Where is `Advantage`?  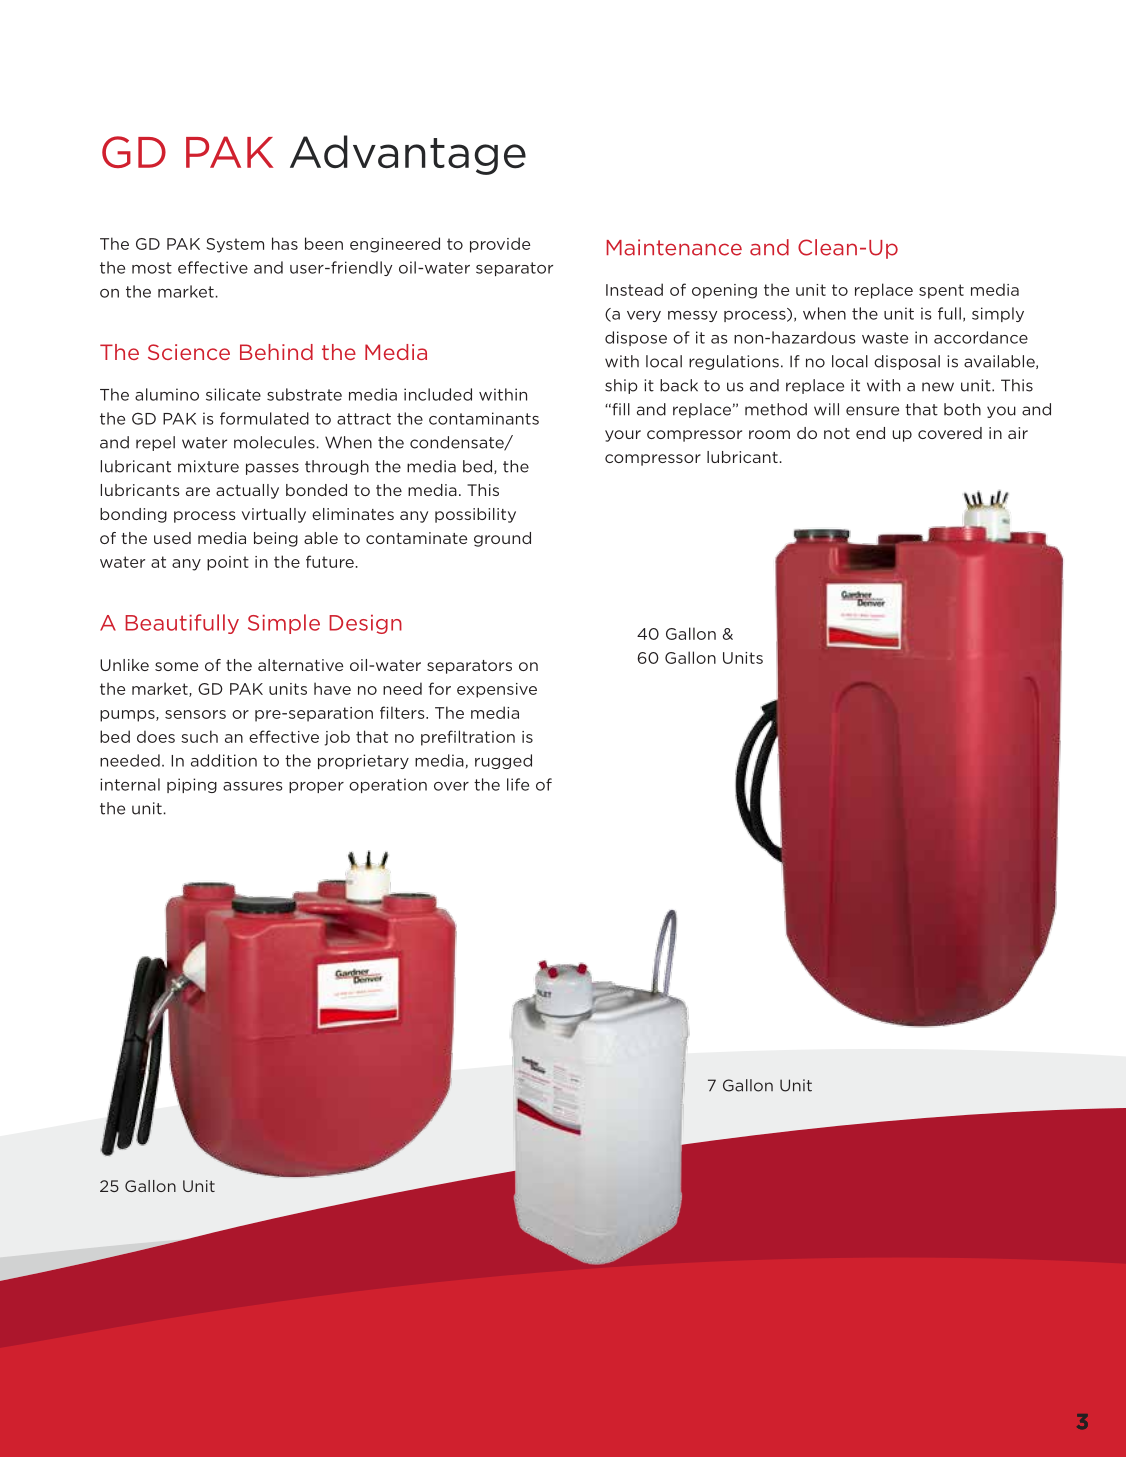 Advantage is located at coordinates (408, 155).
